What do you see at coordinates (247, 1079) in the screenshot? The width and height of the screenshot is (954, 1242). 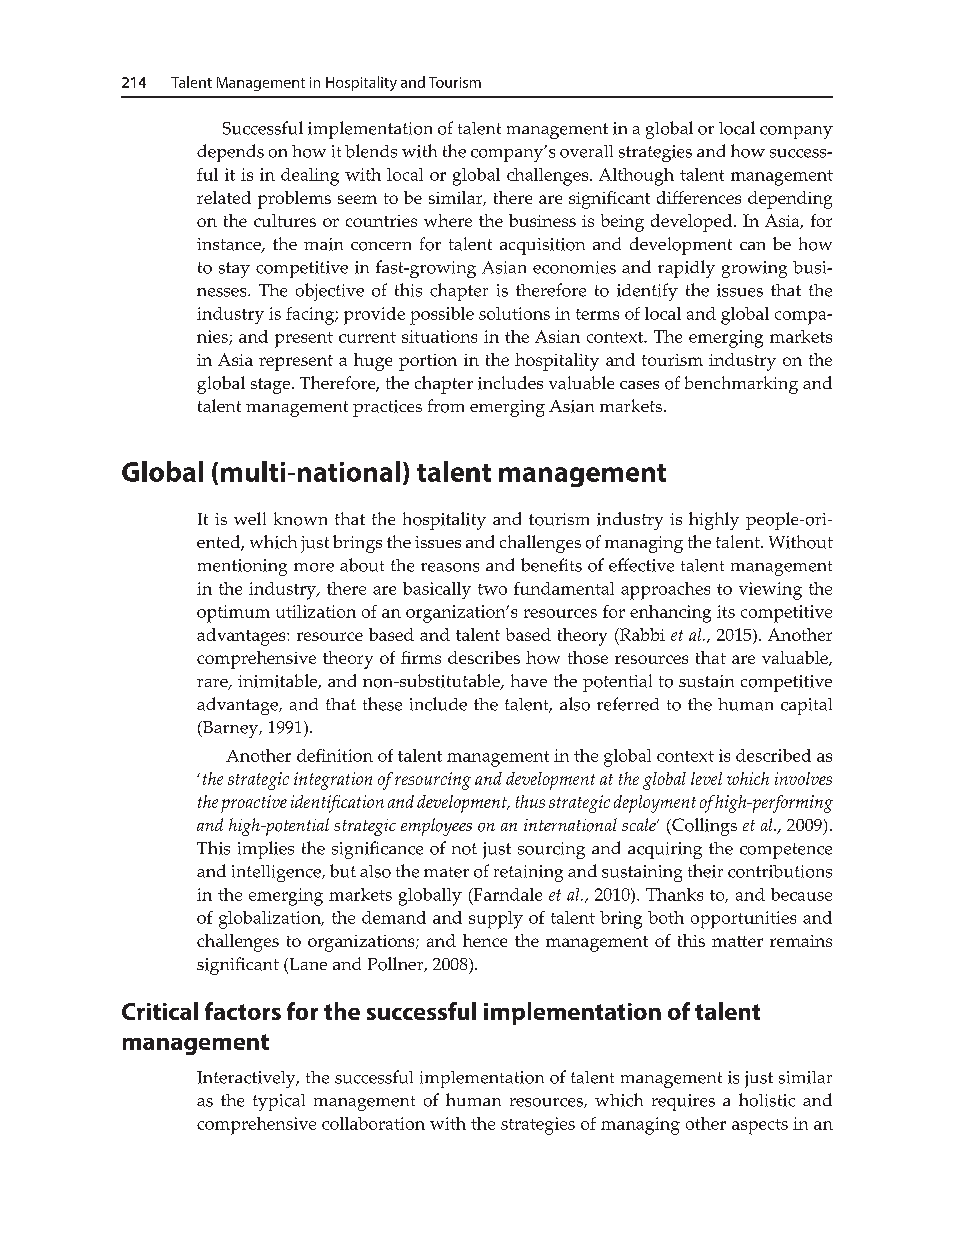 I see `Interactively` at bounding box center [247, 1079].
